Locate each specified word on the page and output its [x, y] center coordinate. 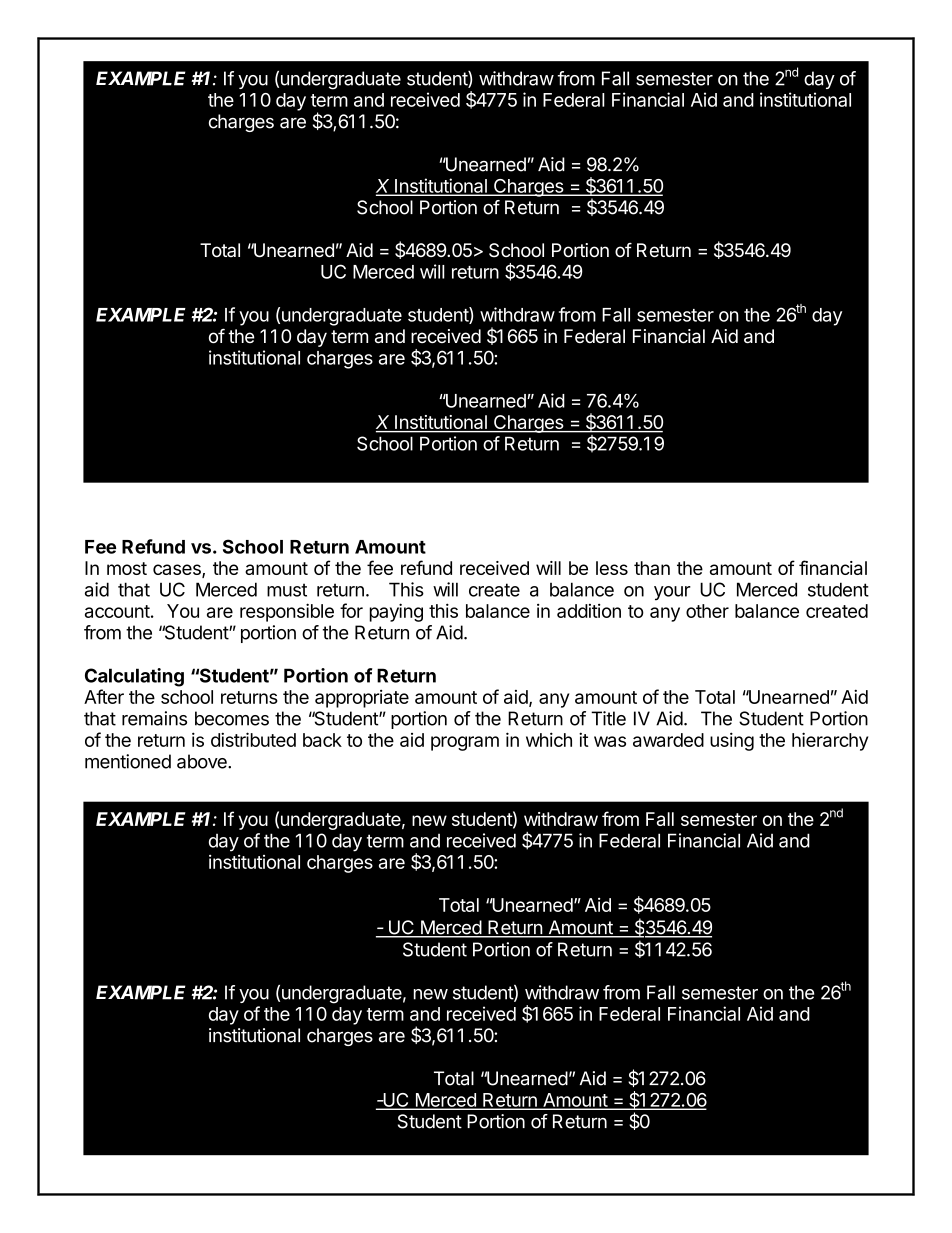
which [549, 739]
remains [154, 718]
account [117, 611]
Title [608, 718]
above [203, 761]
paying [396, 612]
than [652, 568]
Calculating [134, 677]
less [612, 568]
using [732, 741]
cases [178, 571]
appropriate [362, 699]
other [707, 611]
